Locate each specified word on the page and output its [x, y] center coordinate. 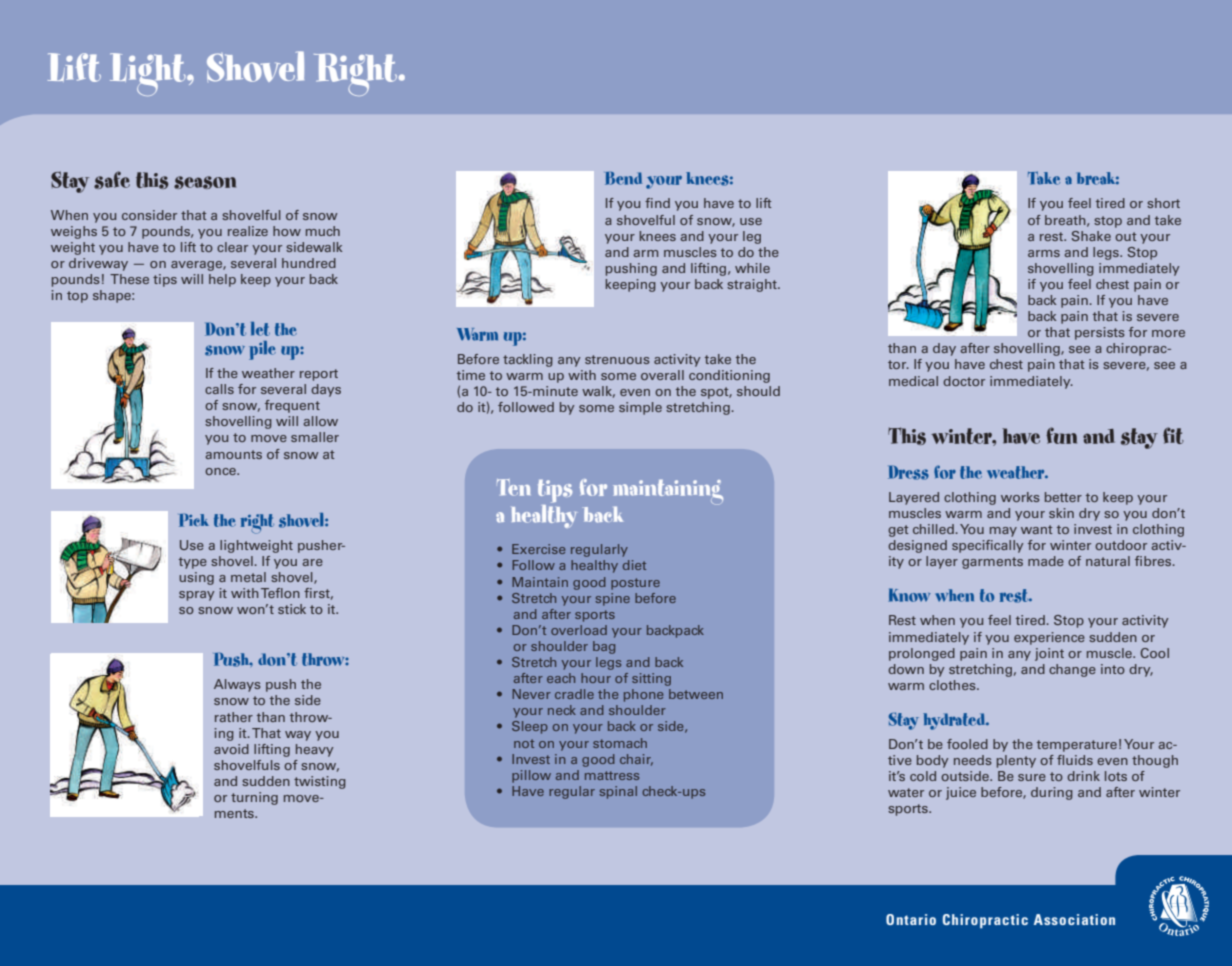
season [205, 182]
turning [254, 798]
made [1046, 561]
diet [634, 565]
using [196, 578]
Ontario [911, 919]
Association [1074, 919]
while [752, 268]
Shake [1091, 236]
